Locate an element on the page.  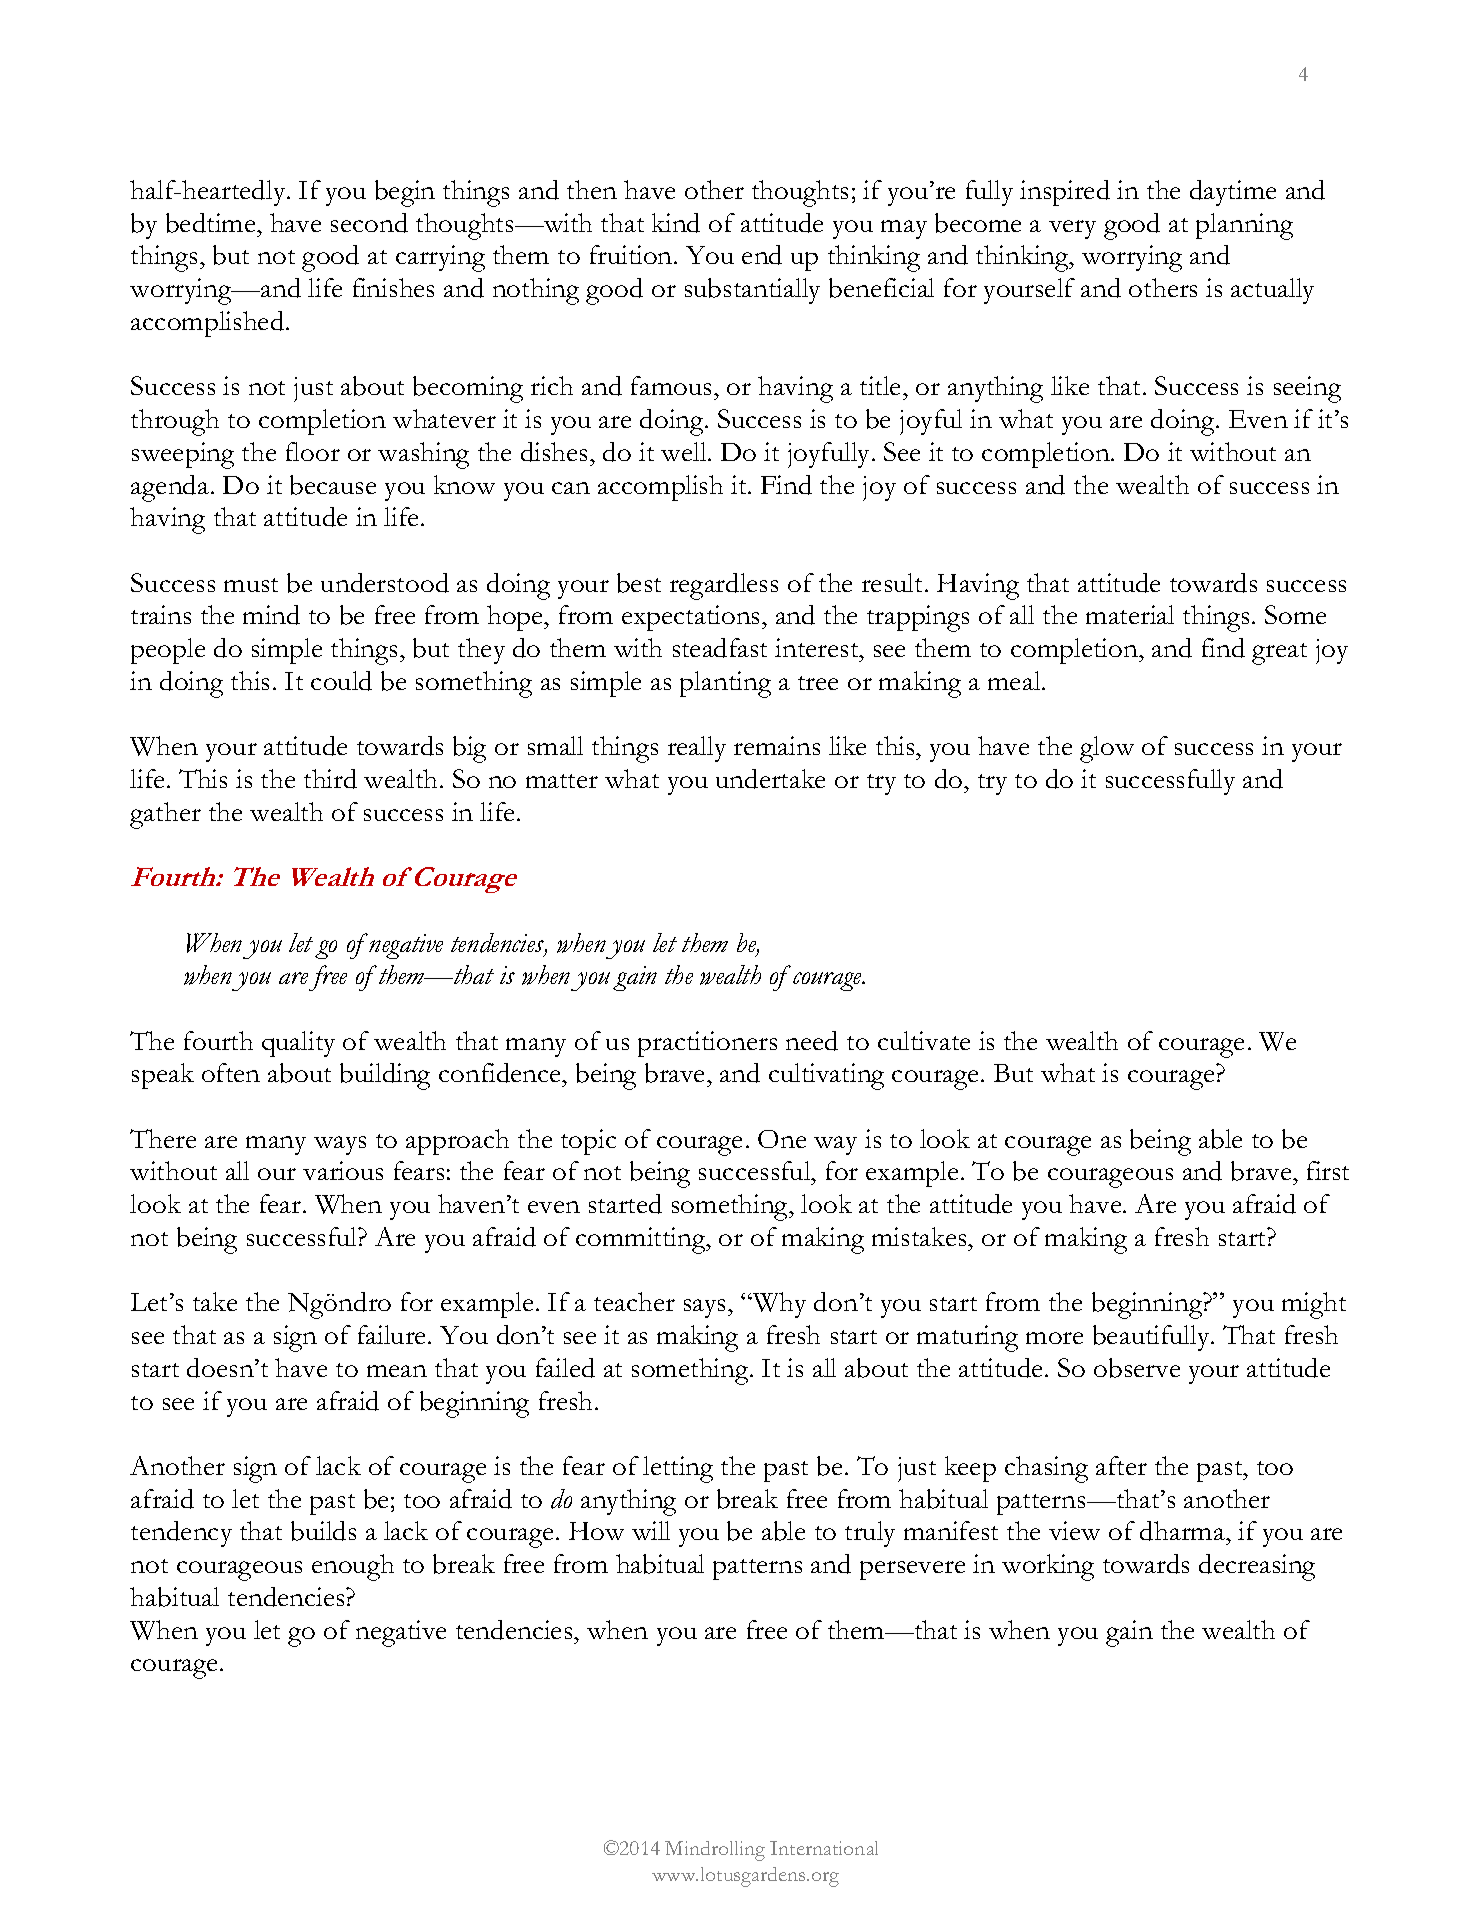
glow is located at coordinates (1107, 749).
